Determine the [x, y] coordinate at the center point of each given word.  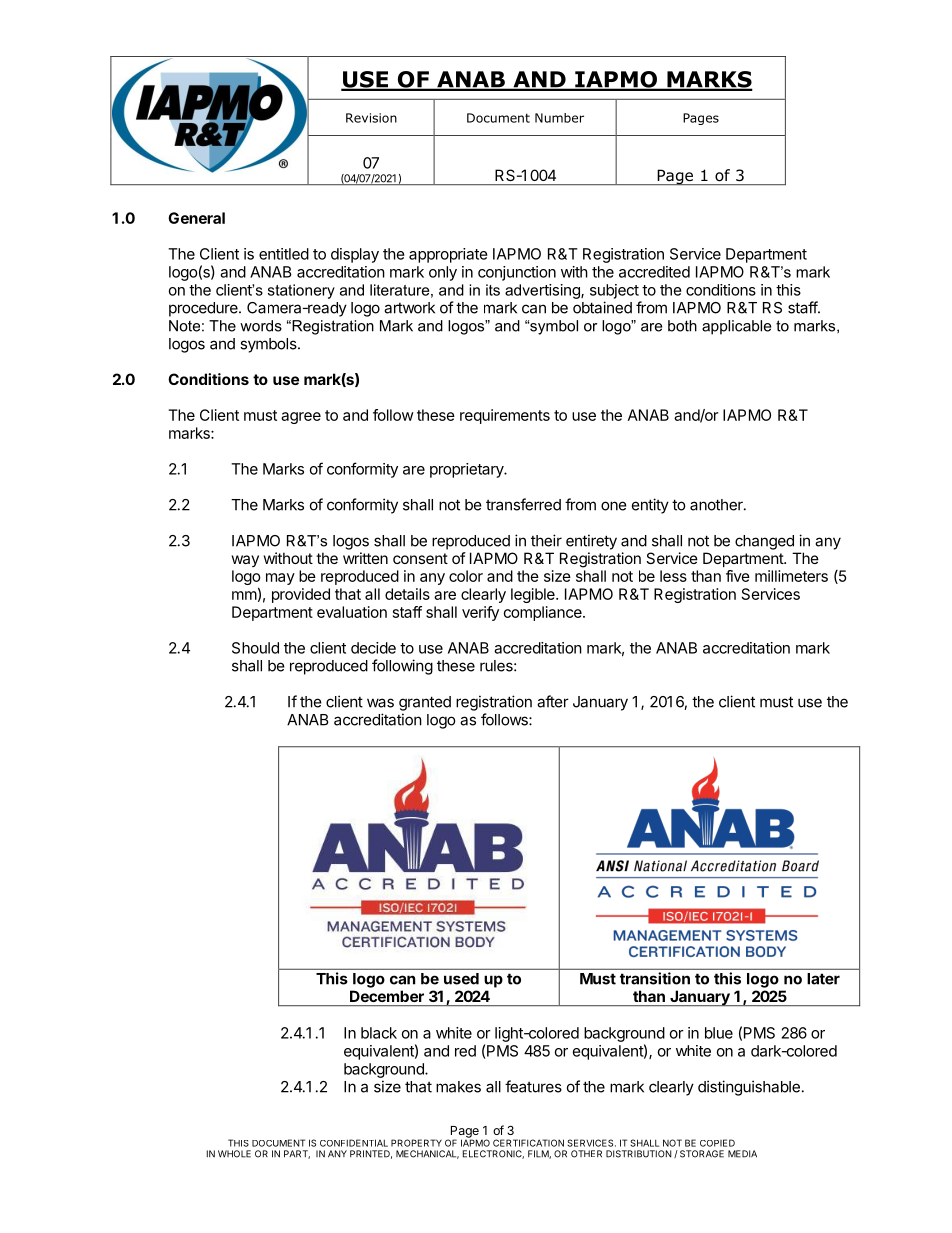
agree [301, 418]
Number [559, 118]
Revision [371, 118]
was [380, 703]
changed [764, 542]
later [823, 979]
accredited [654, 272]
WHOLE [234, 1154]
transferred [523, 504]
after [553, 701]
